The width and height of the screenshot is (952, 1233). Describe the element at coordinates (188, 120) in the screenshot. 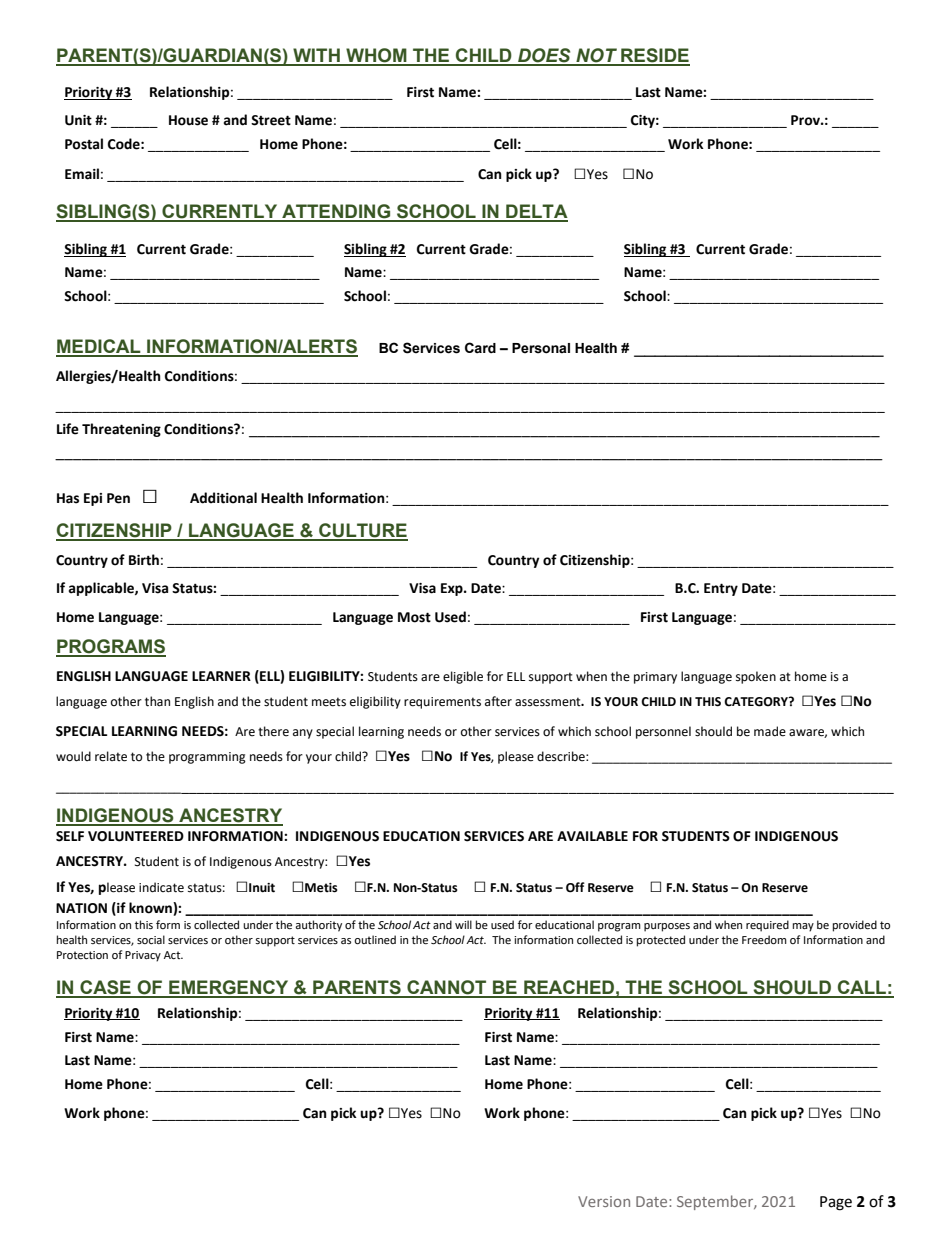

I see `House` at that location.
